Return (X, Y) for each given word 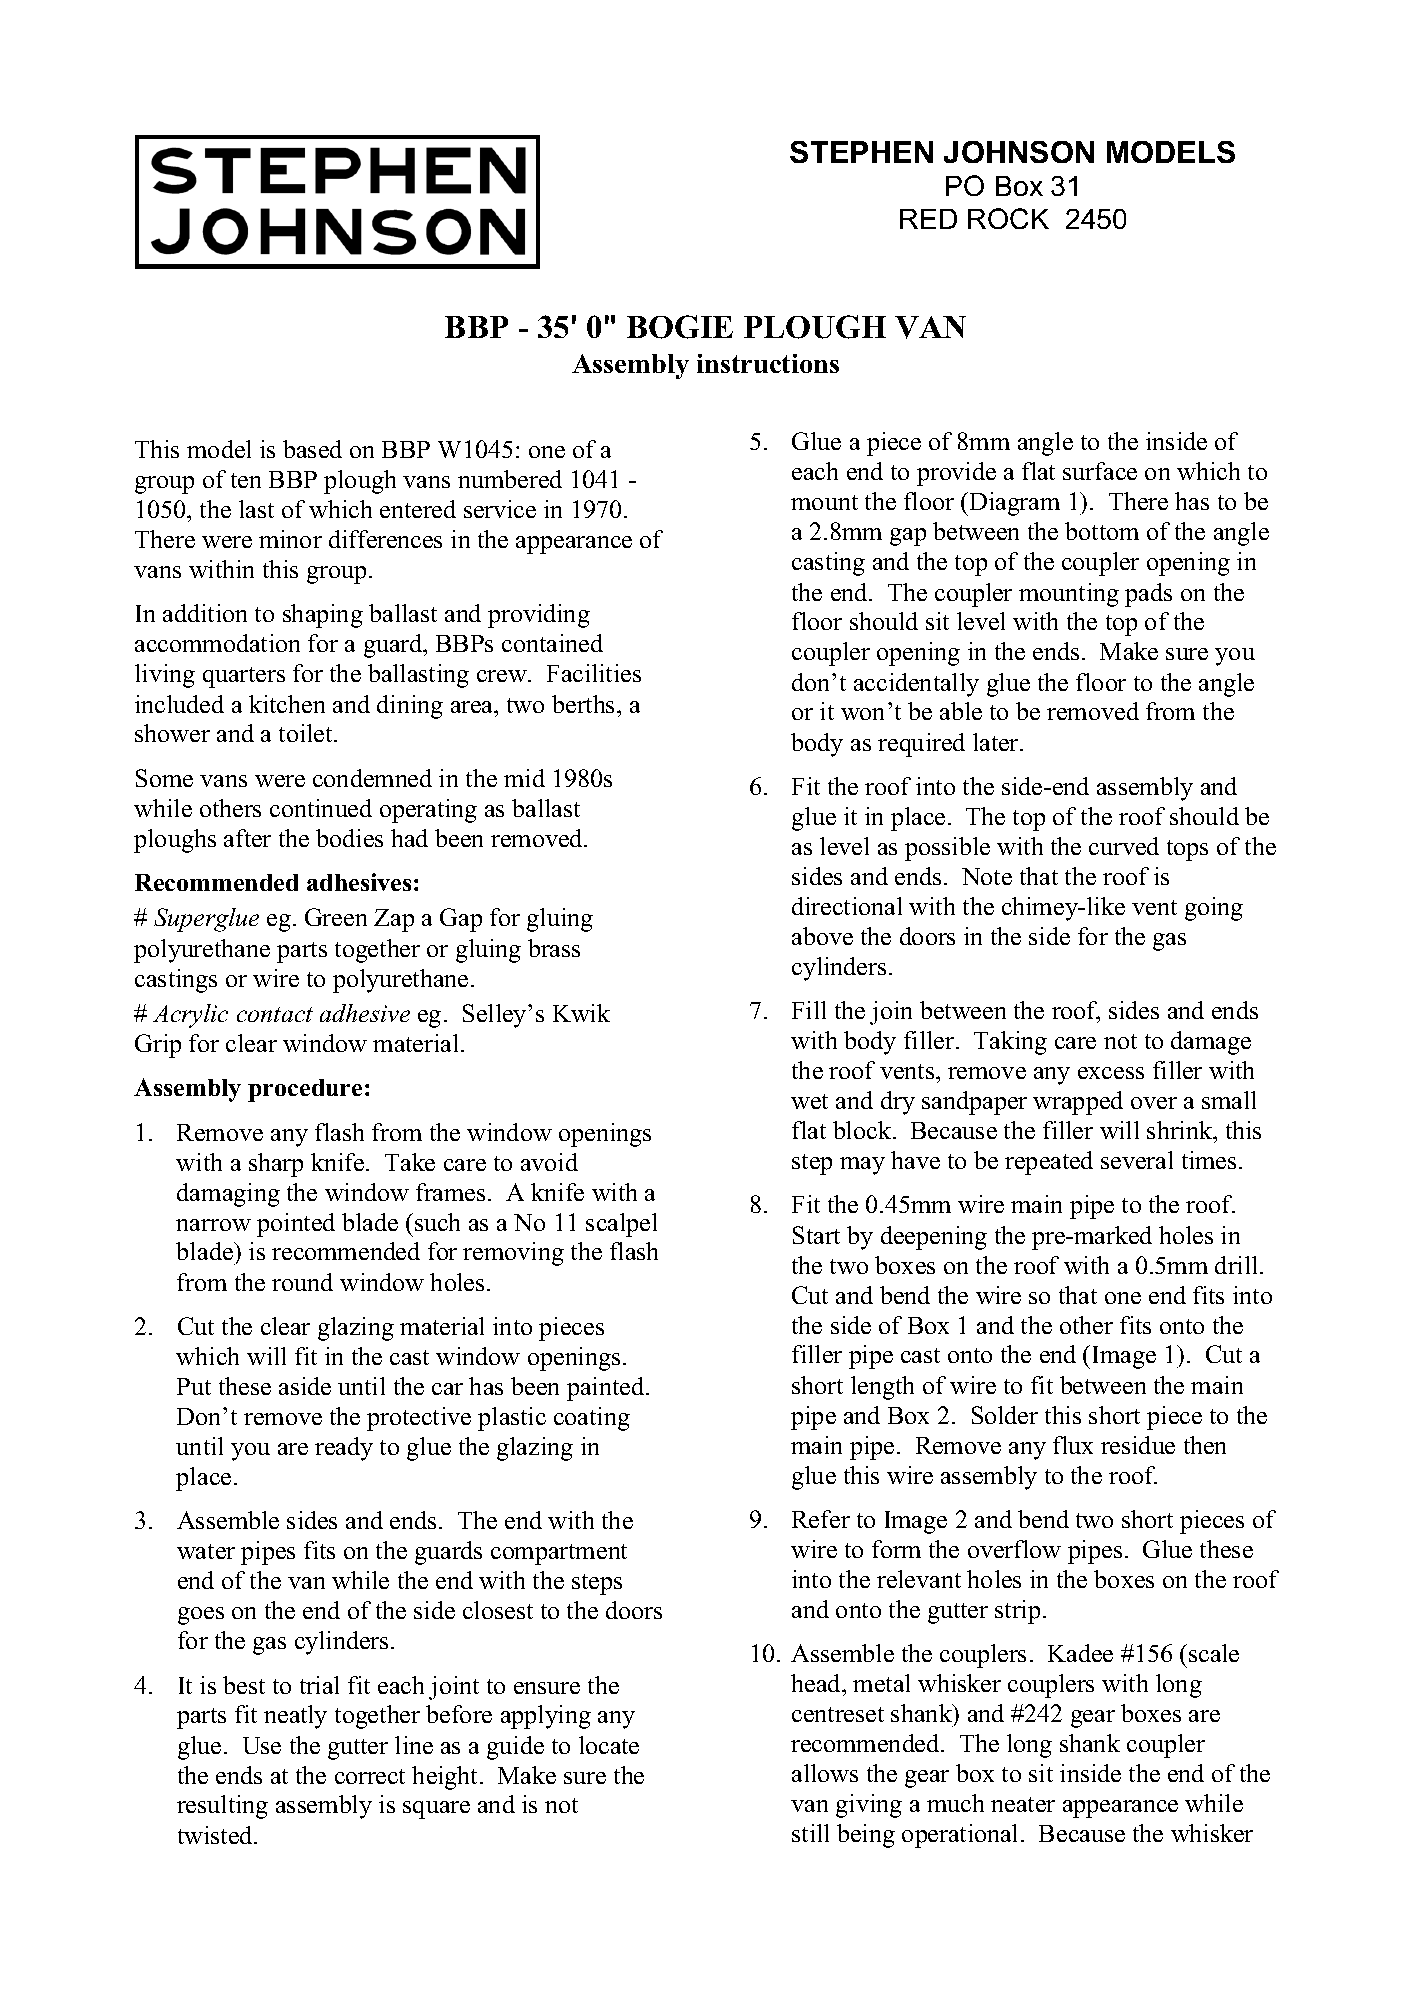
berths (585, 704)
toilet (307, 733)
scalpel (621, 1225)
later (997, 742)
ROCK (1008, 218)
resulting (222, 1807)
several (1137, 1160)
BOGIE (680, 327)
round (302, 1282)
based (312, 449)
